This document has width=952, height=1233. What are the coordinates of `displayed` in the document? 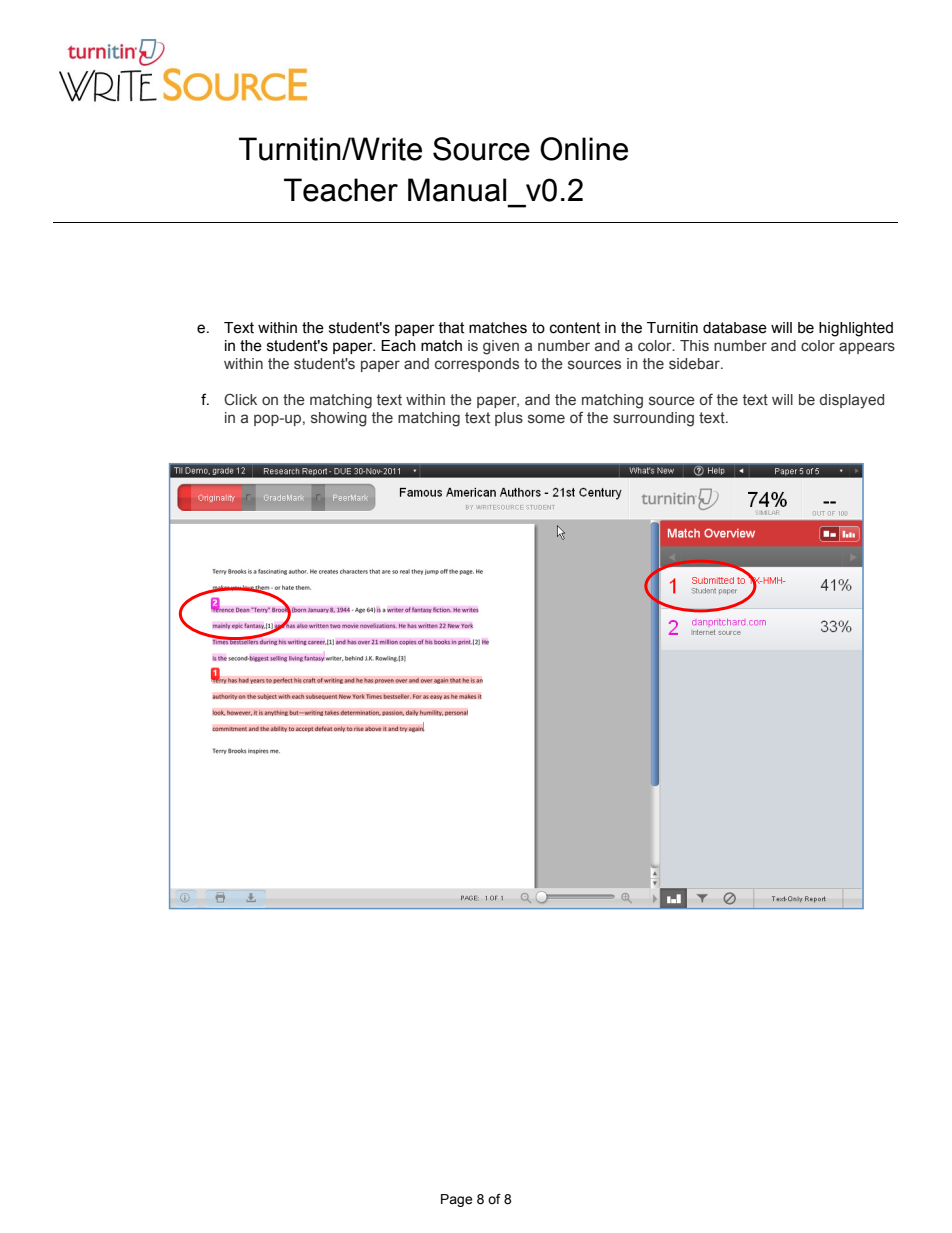 It's located at (852, 401).
